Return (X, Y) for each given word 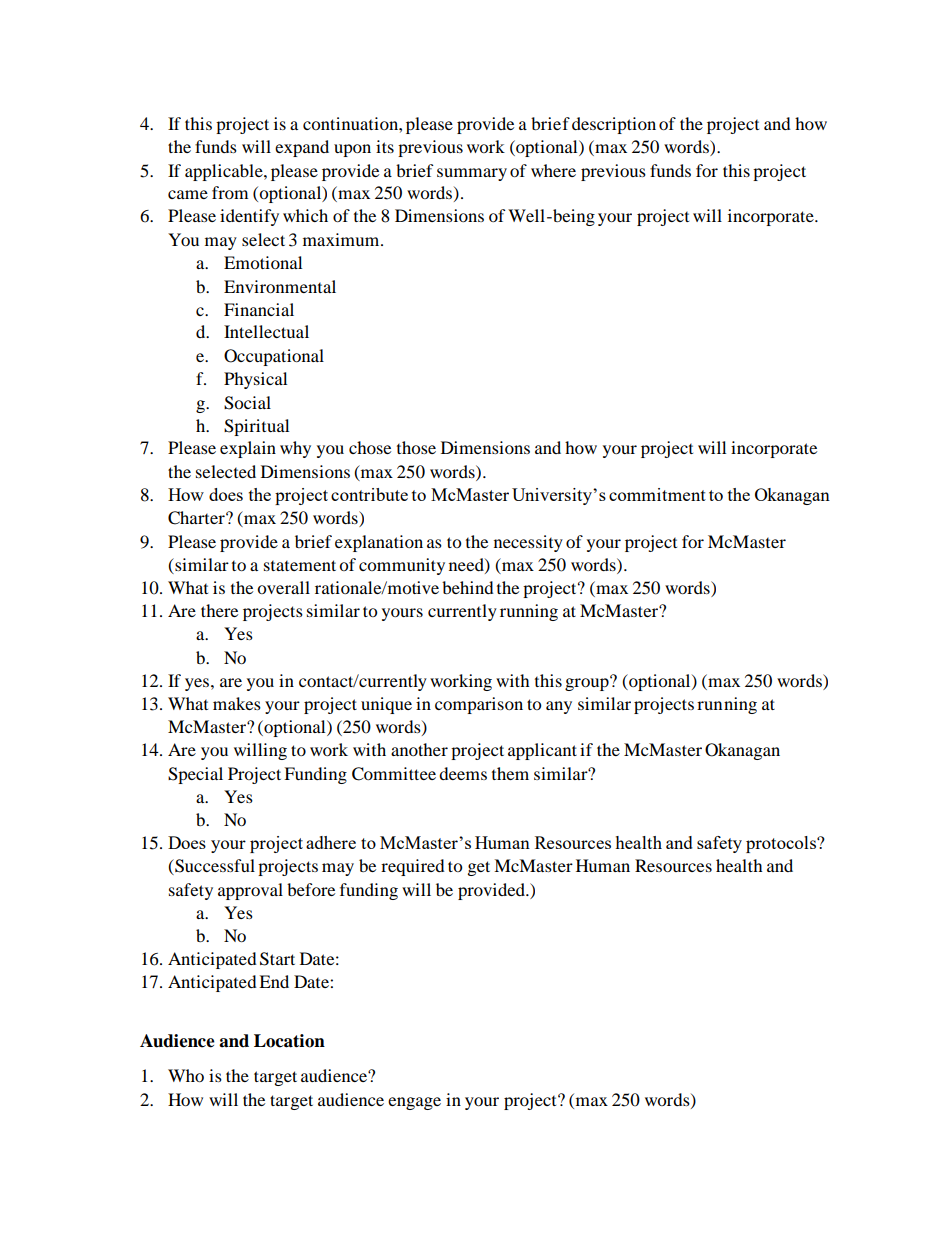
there (219, 610)
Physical (255, 380)
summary (472, 174)
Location (289, 1041)
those (416, 447)
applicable (225, 172)
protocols (782, 844)
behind (468, 587)
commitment (657, 494)
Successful (214, 867)
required (413, 867)
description (614, 125)
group (588, 683)
